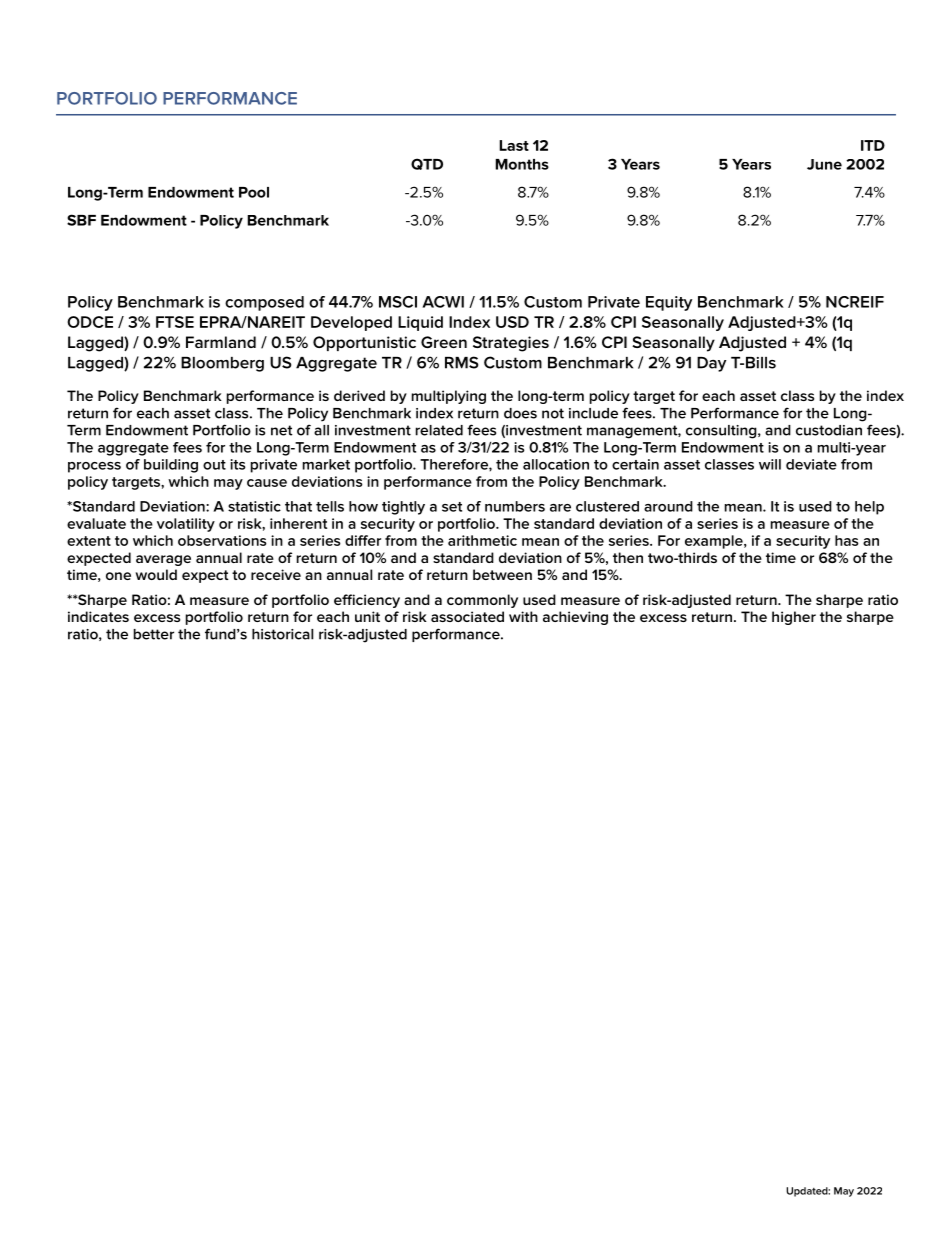 Image resolution: width=952 pixels, height=1233 pixels. I want to click on associated, so click(467, 616).
